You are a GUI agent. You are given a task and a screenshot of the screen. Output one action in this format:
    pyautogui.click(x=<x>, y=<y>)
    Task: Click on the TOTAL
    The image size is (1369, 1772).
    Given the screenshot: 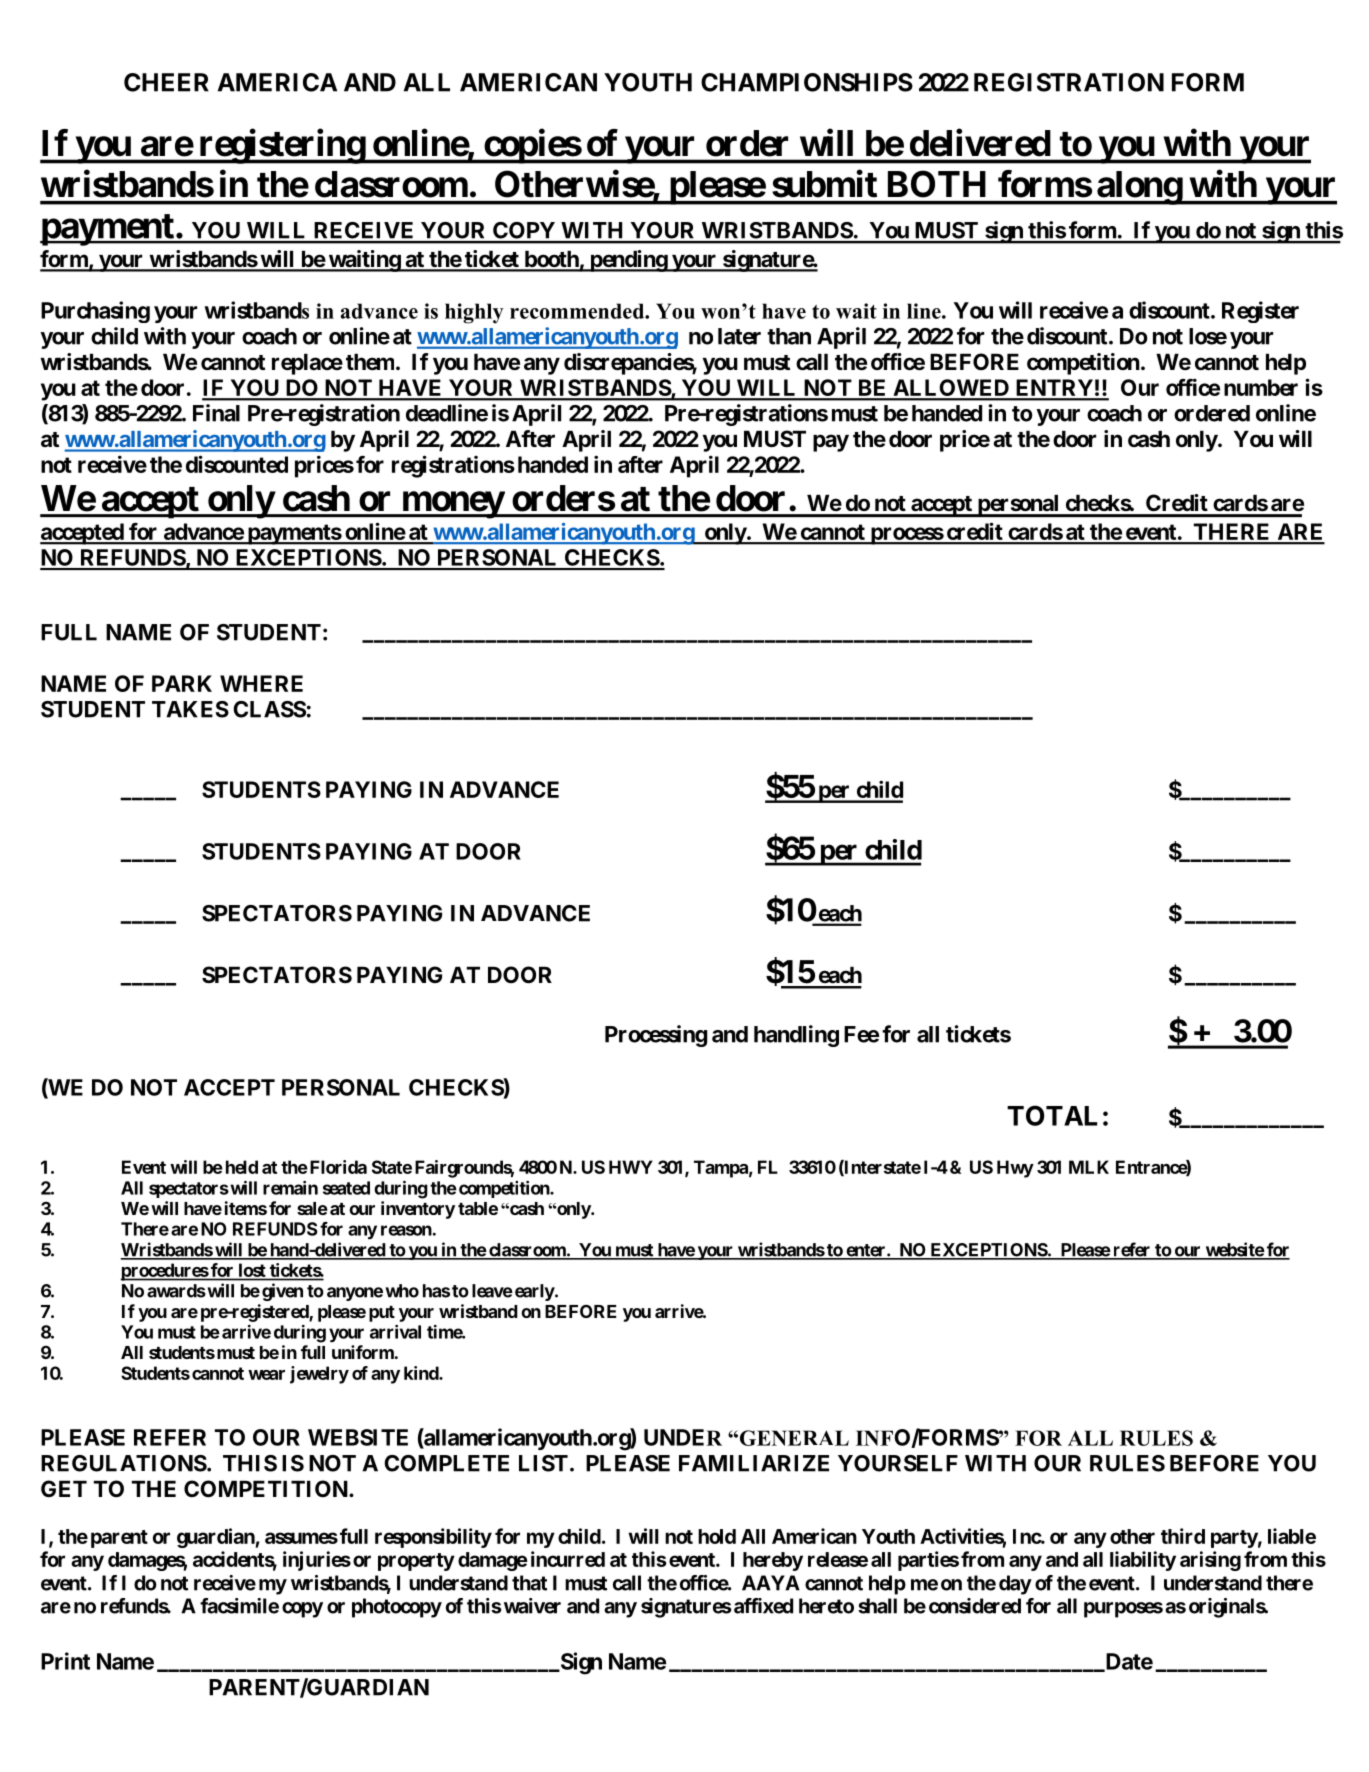 What is the action you would take?
    pyautogui.click(x=1052, y=1115)
